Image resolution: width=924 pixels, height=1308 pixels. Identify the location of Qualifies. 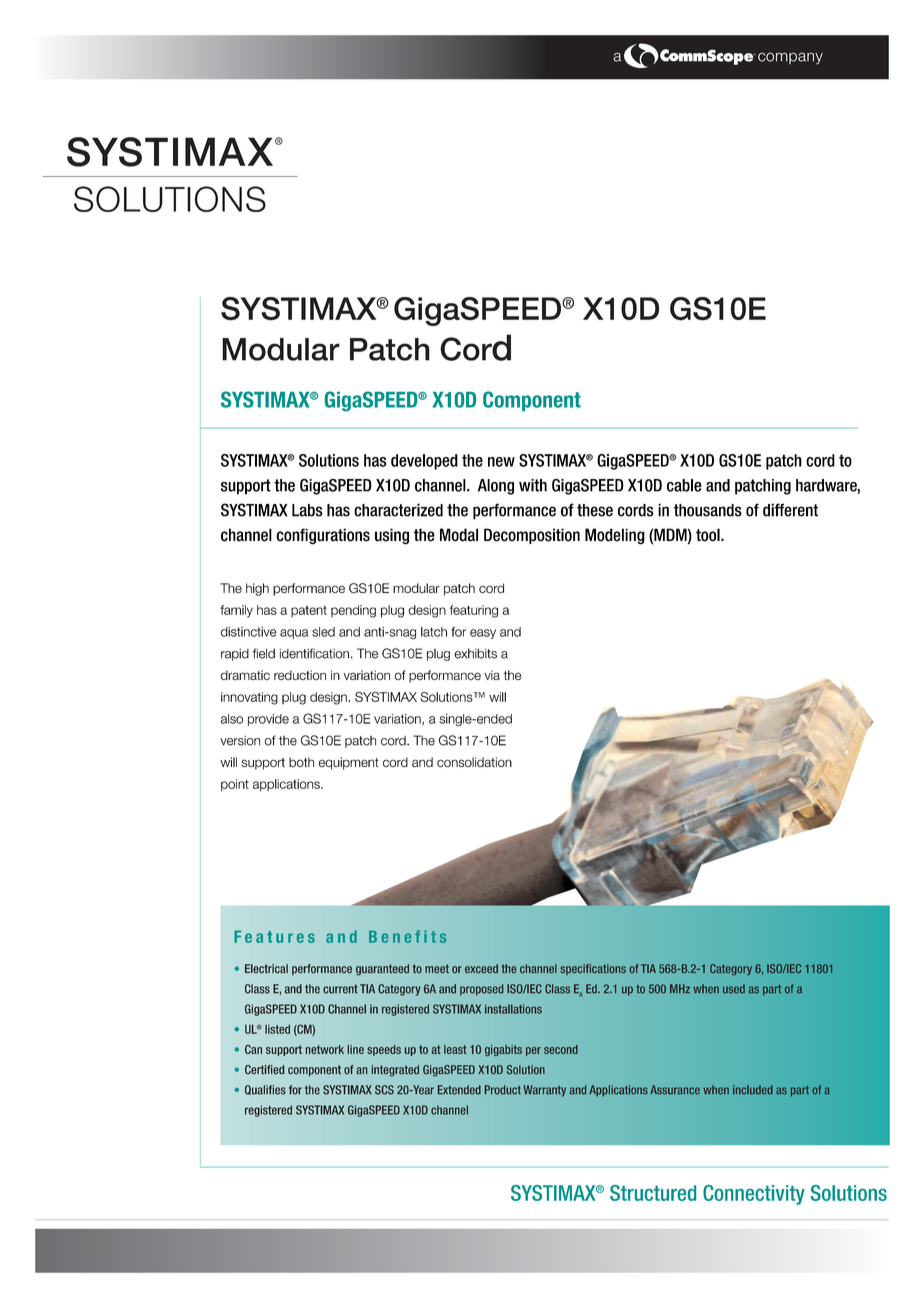
(265, 1090).
